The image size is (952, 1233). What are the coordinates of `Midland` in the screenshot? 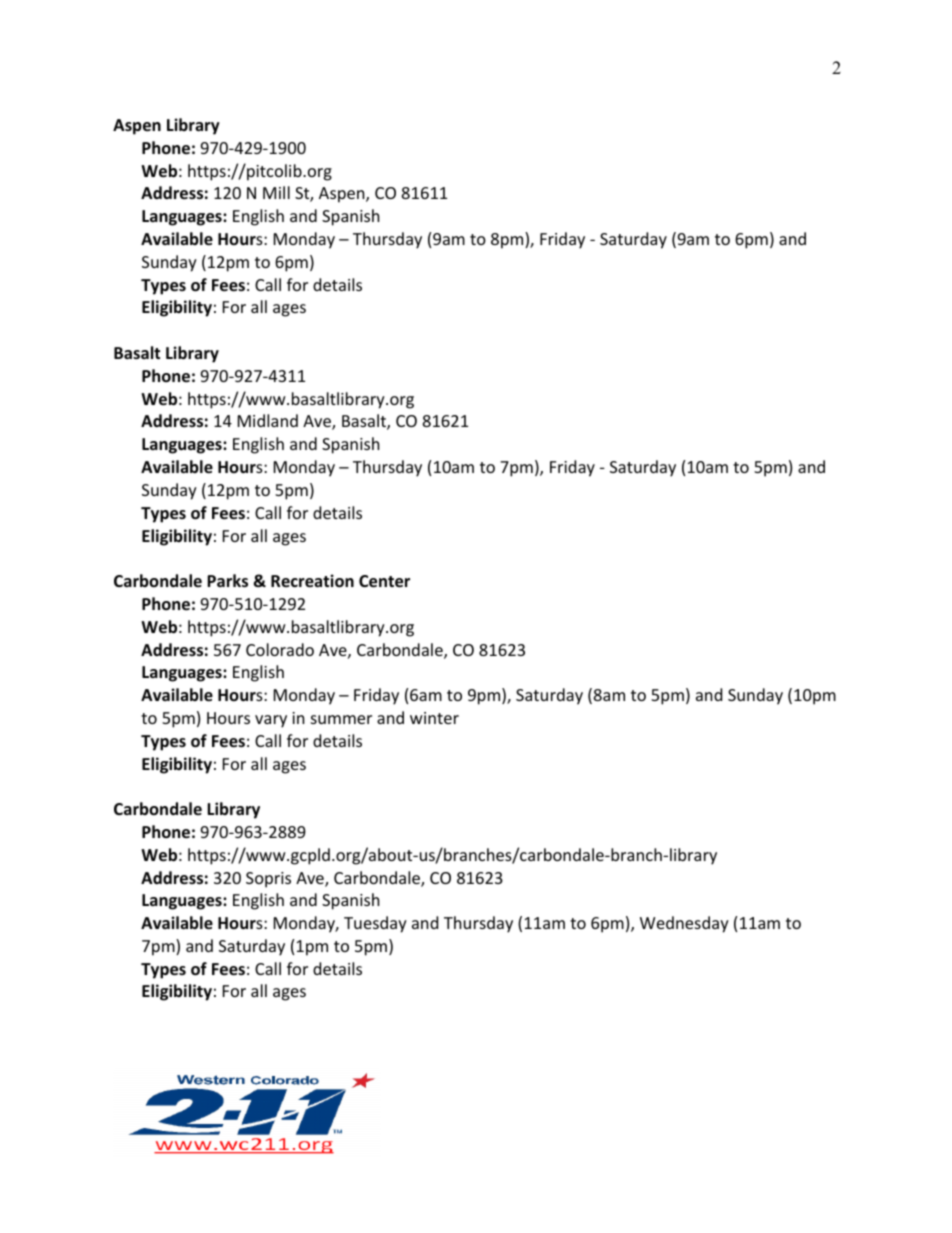 It's located at (268, 420).
